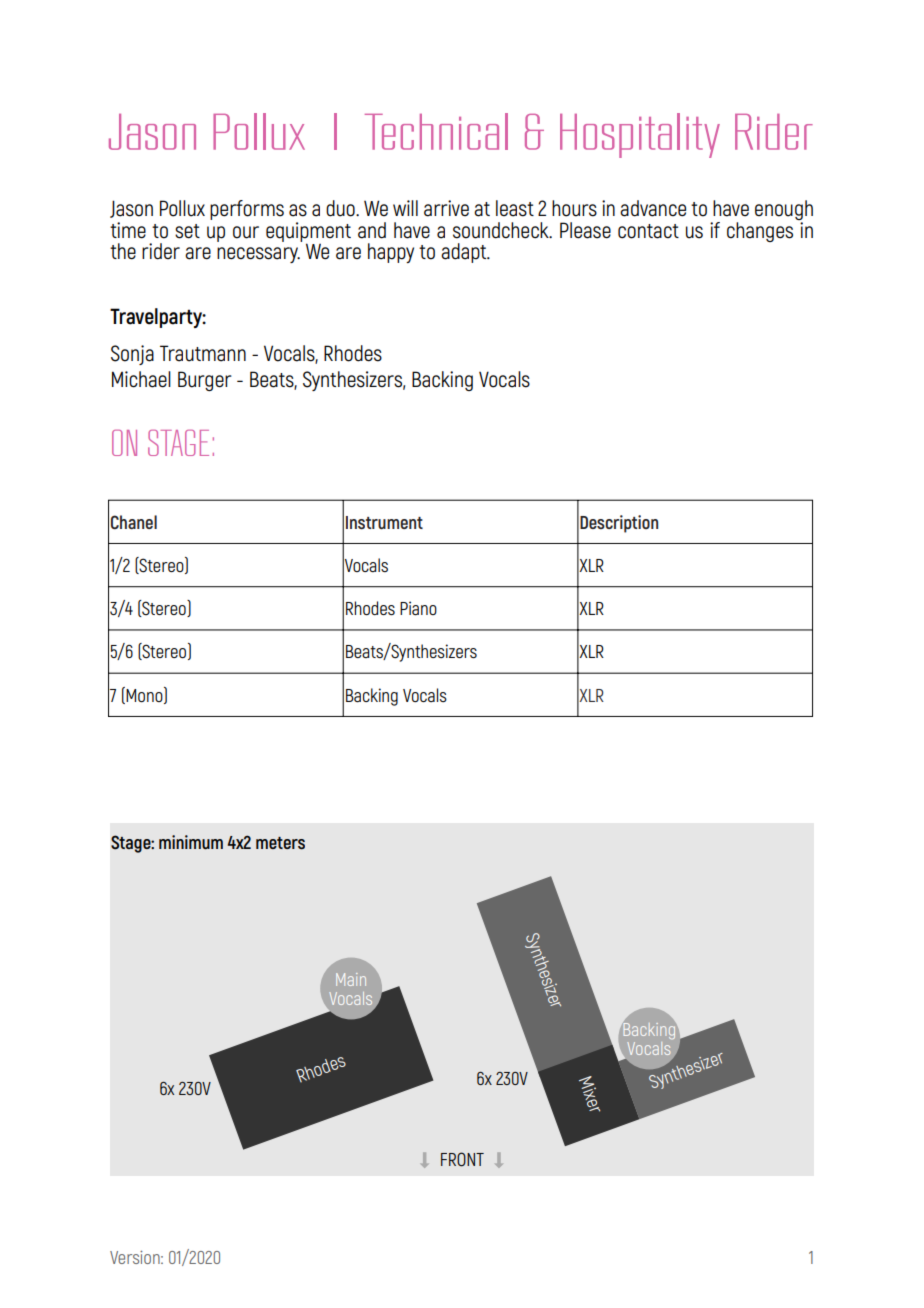 The width and height of the document is (924, 1308). I want to click on meters, so click(280, 843).
